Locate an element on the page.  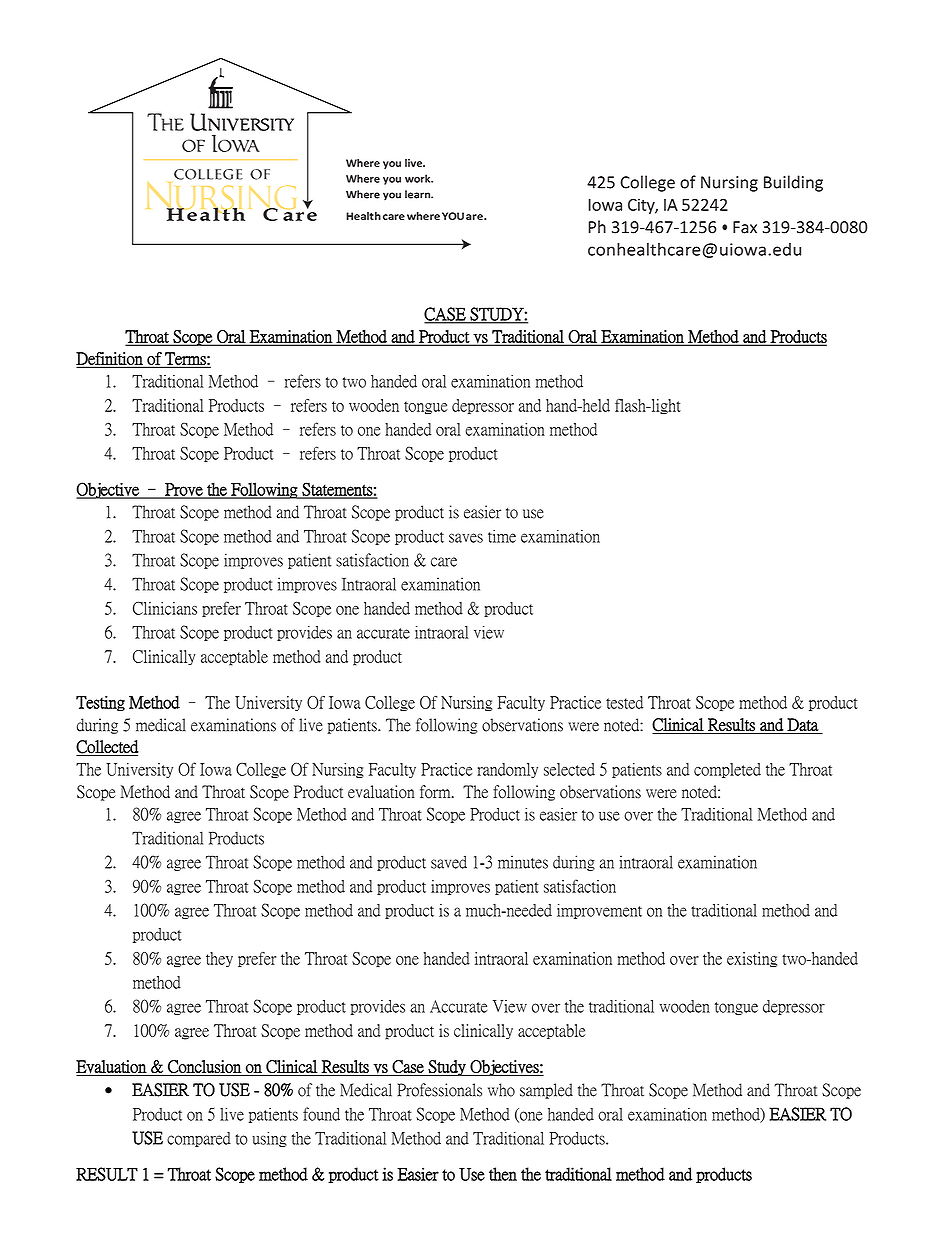
Definition is located at coordinates (110, 359).
